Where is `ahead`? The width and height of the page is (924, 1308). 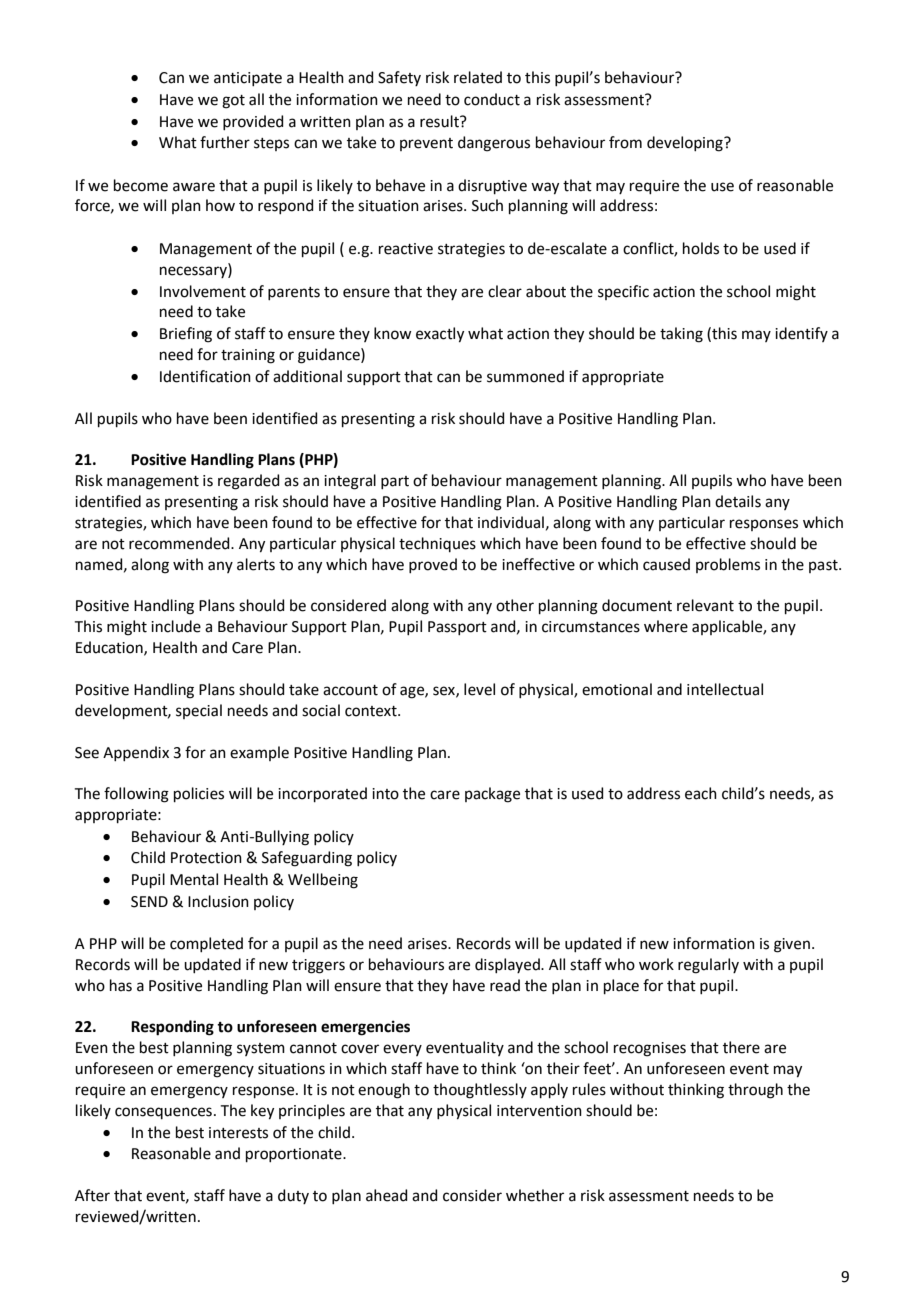
ahead is located at coordinates (387, 1195).
